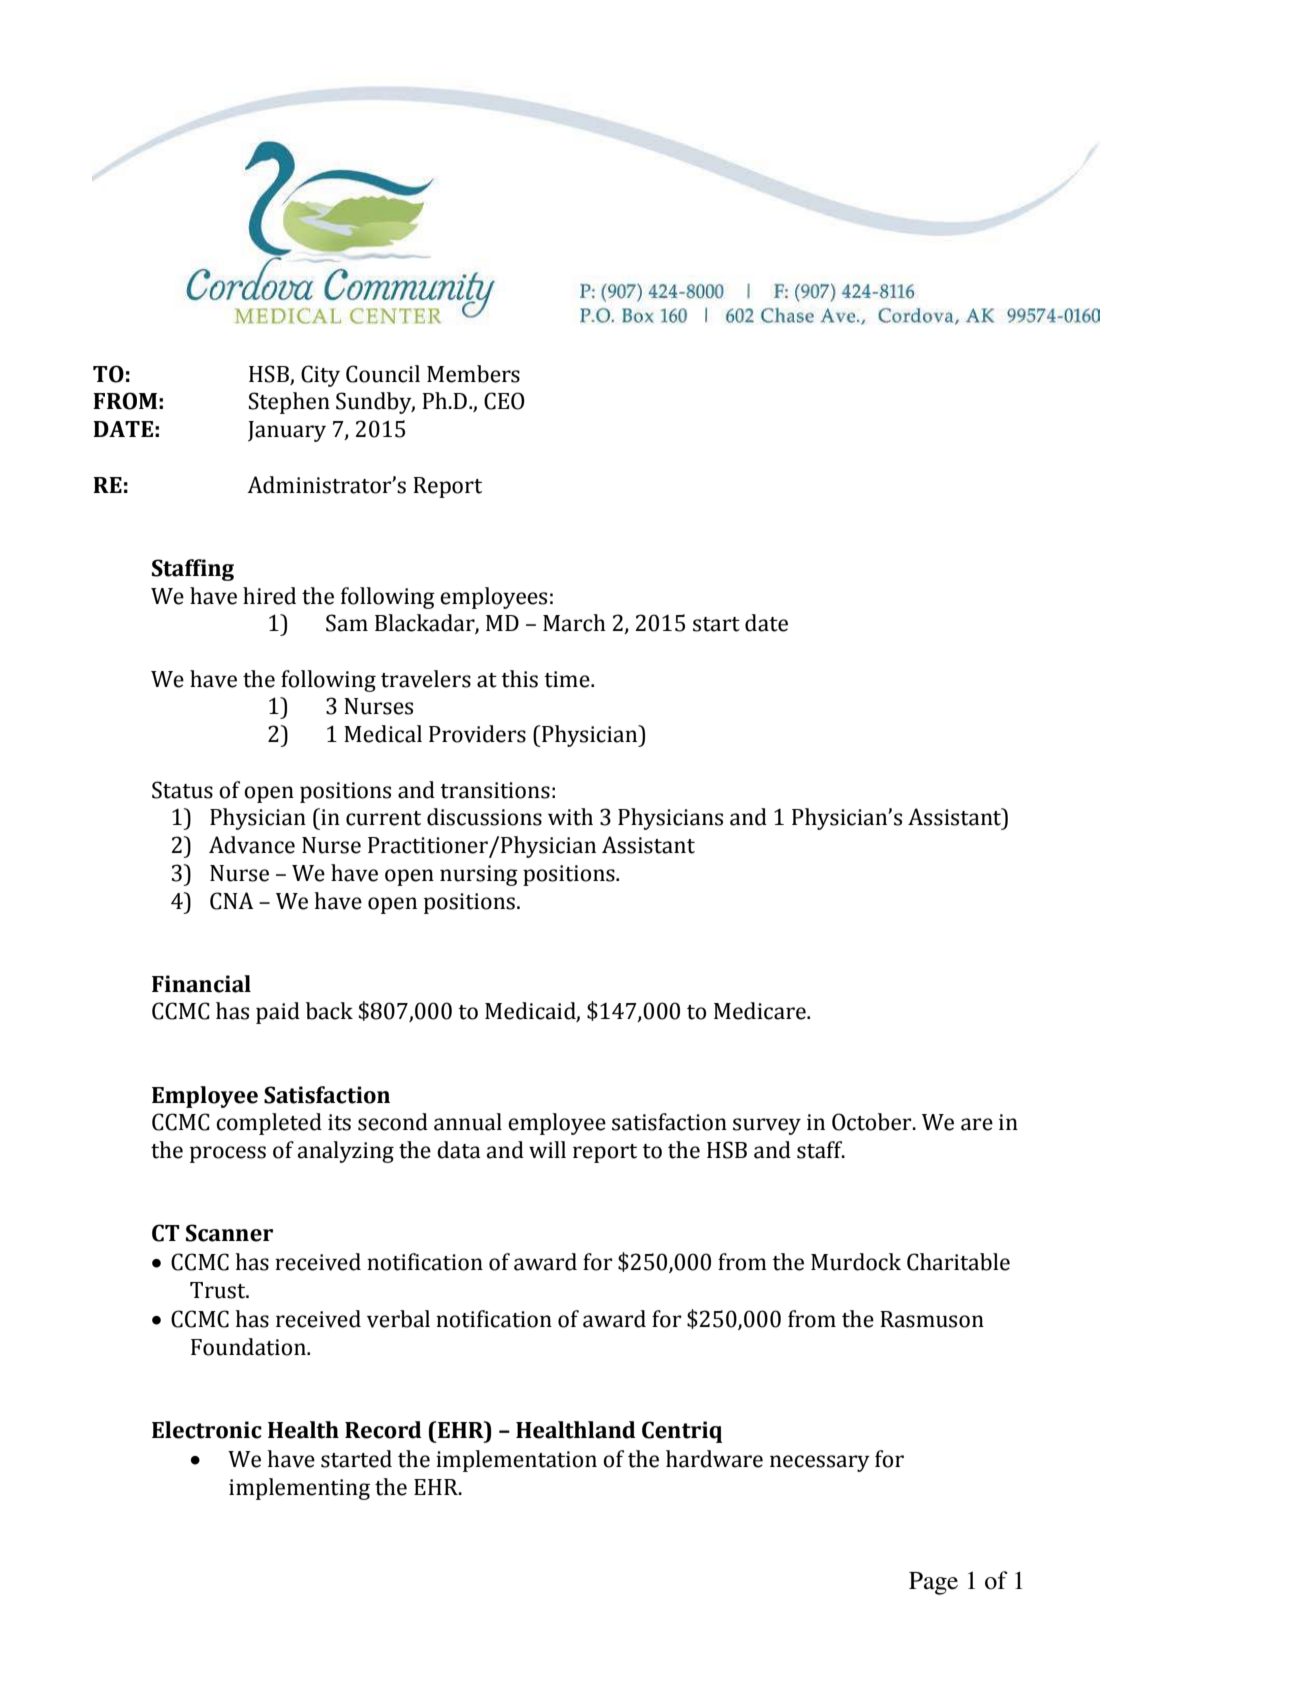  I want to click on Medicare, so click(761, 1011).
